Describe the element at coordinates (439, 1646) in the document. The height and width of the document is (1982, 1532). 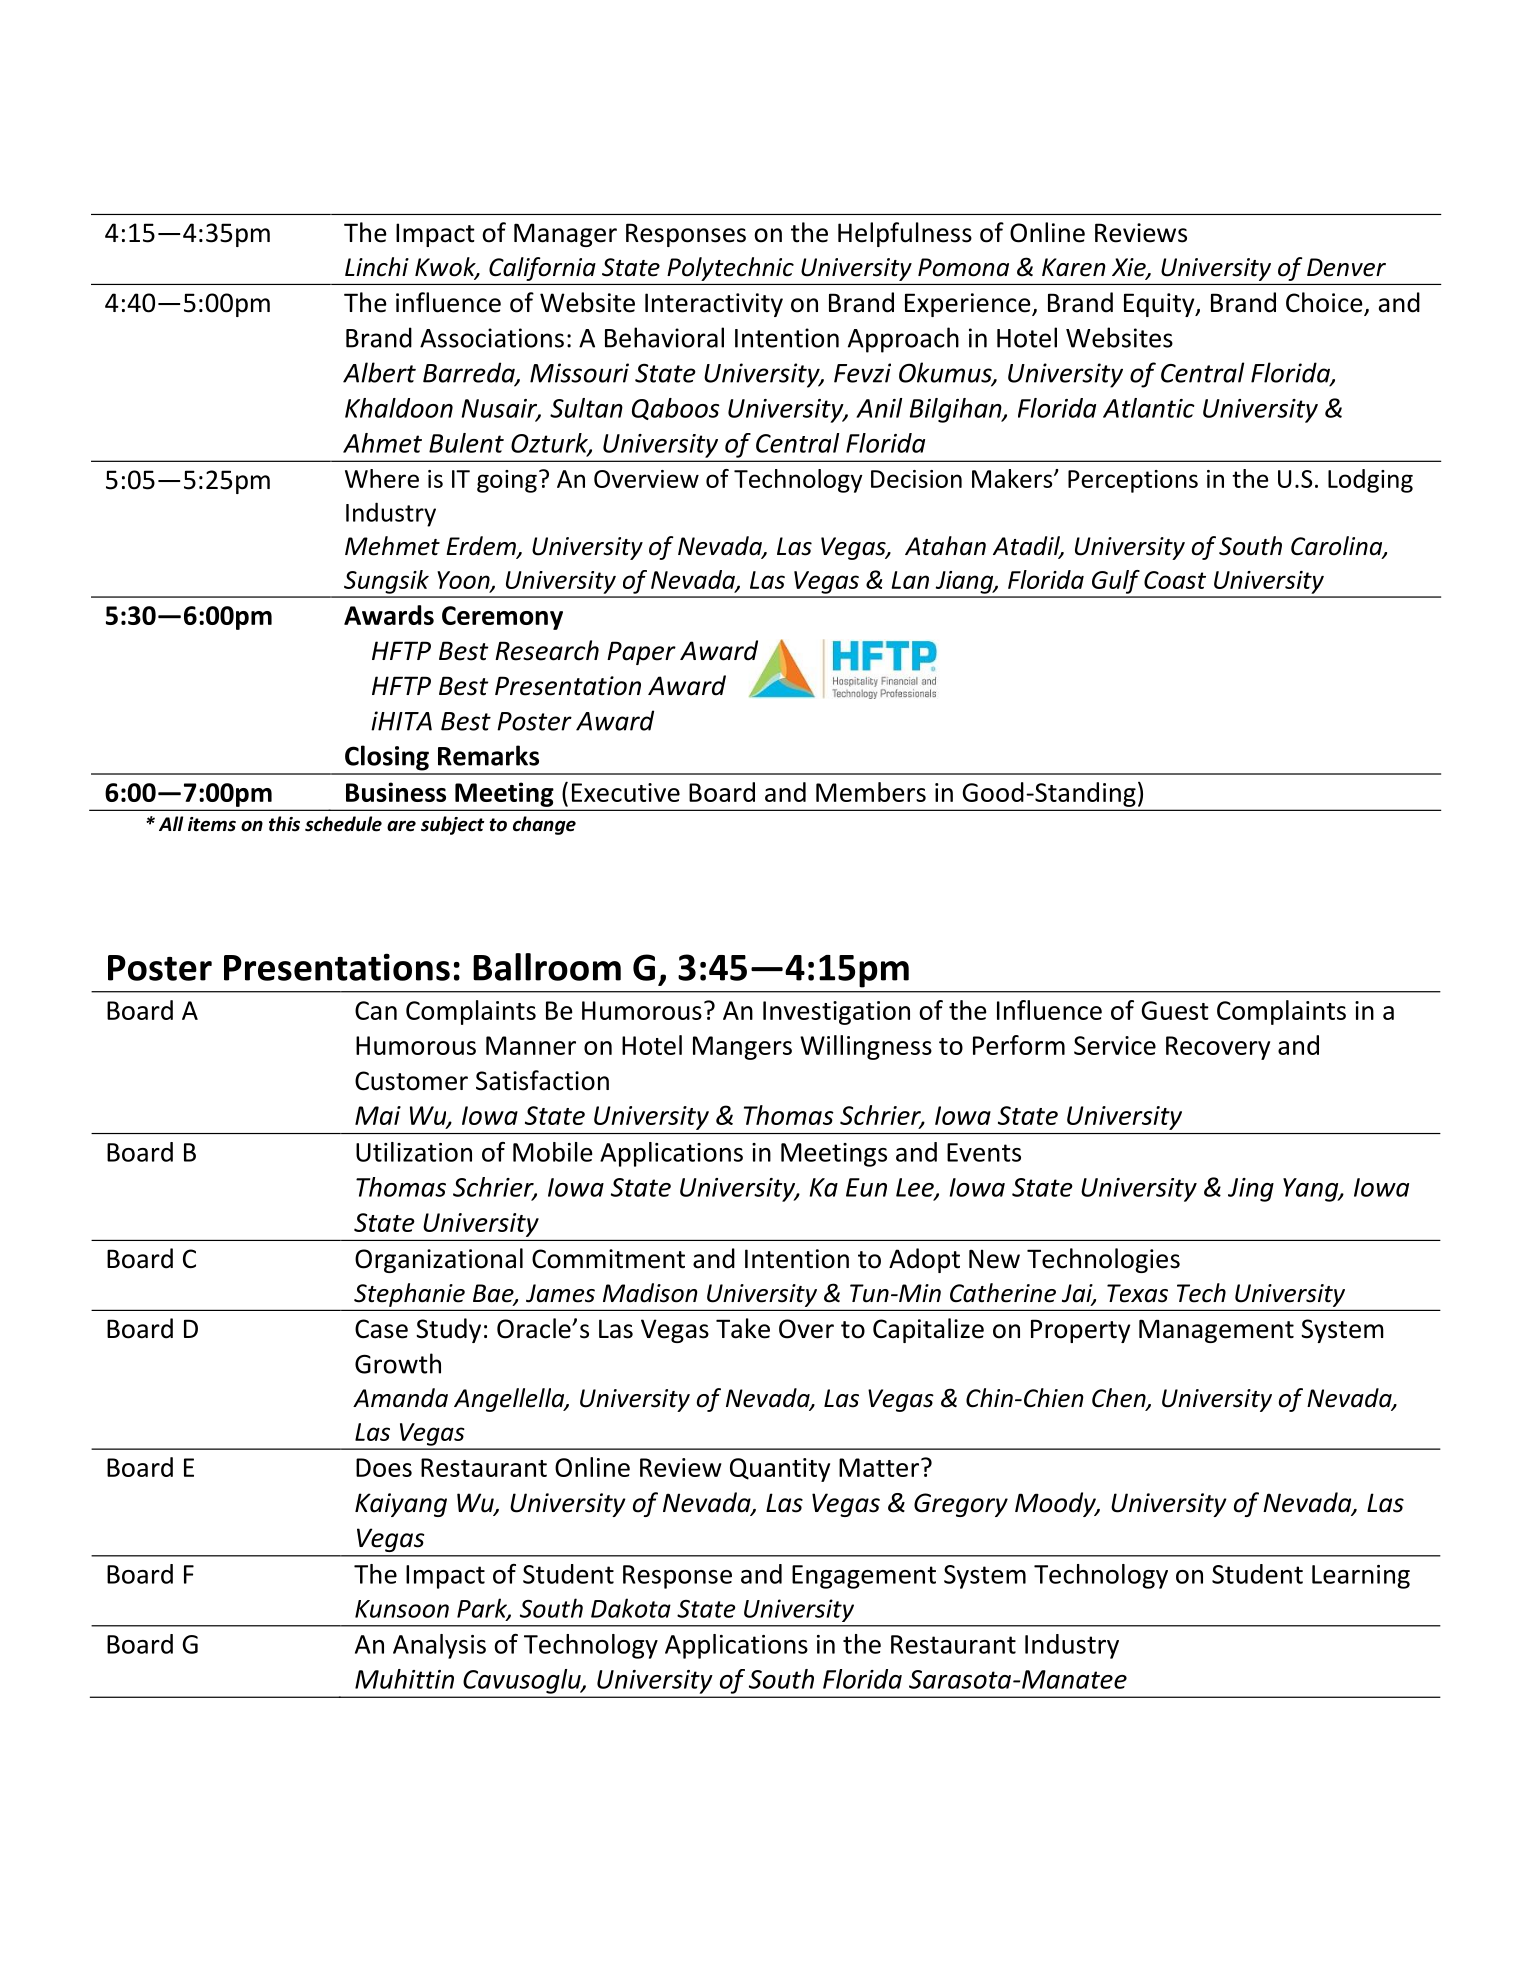
I see `Analysis` at that location.
